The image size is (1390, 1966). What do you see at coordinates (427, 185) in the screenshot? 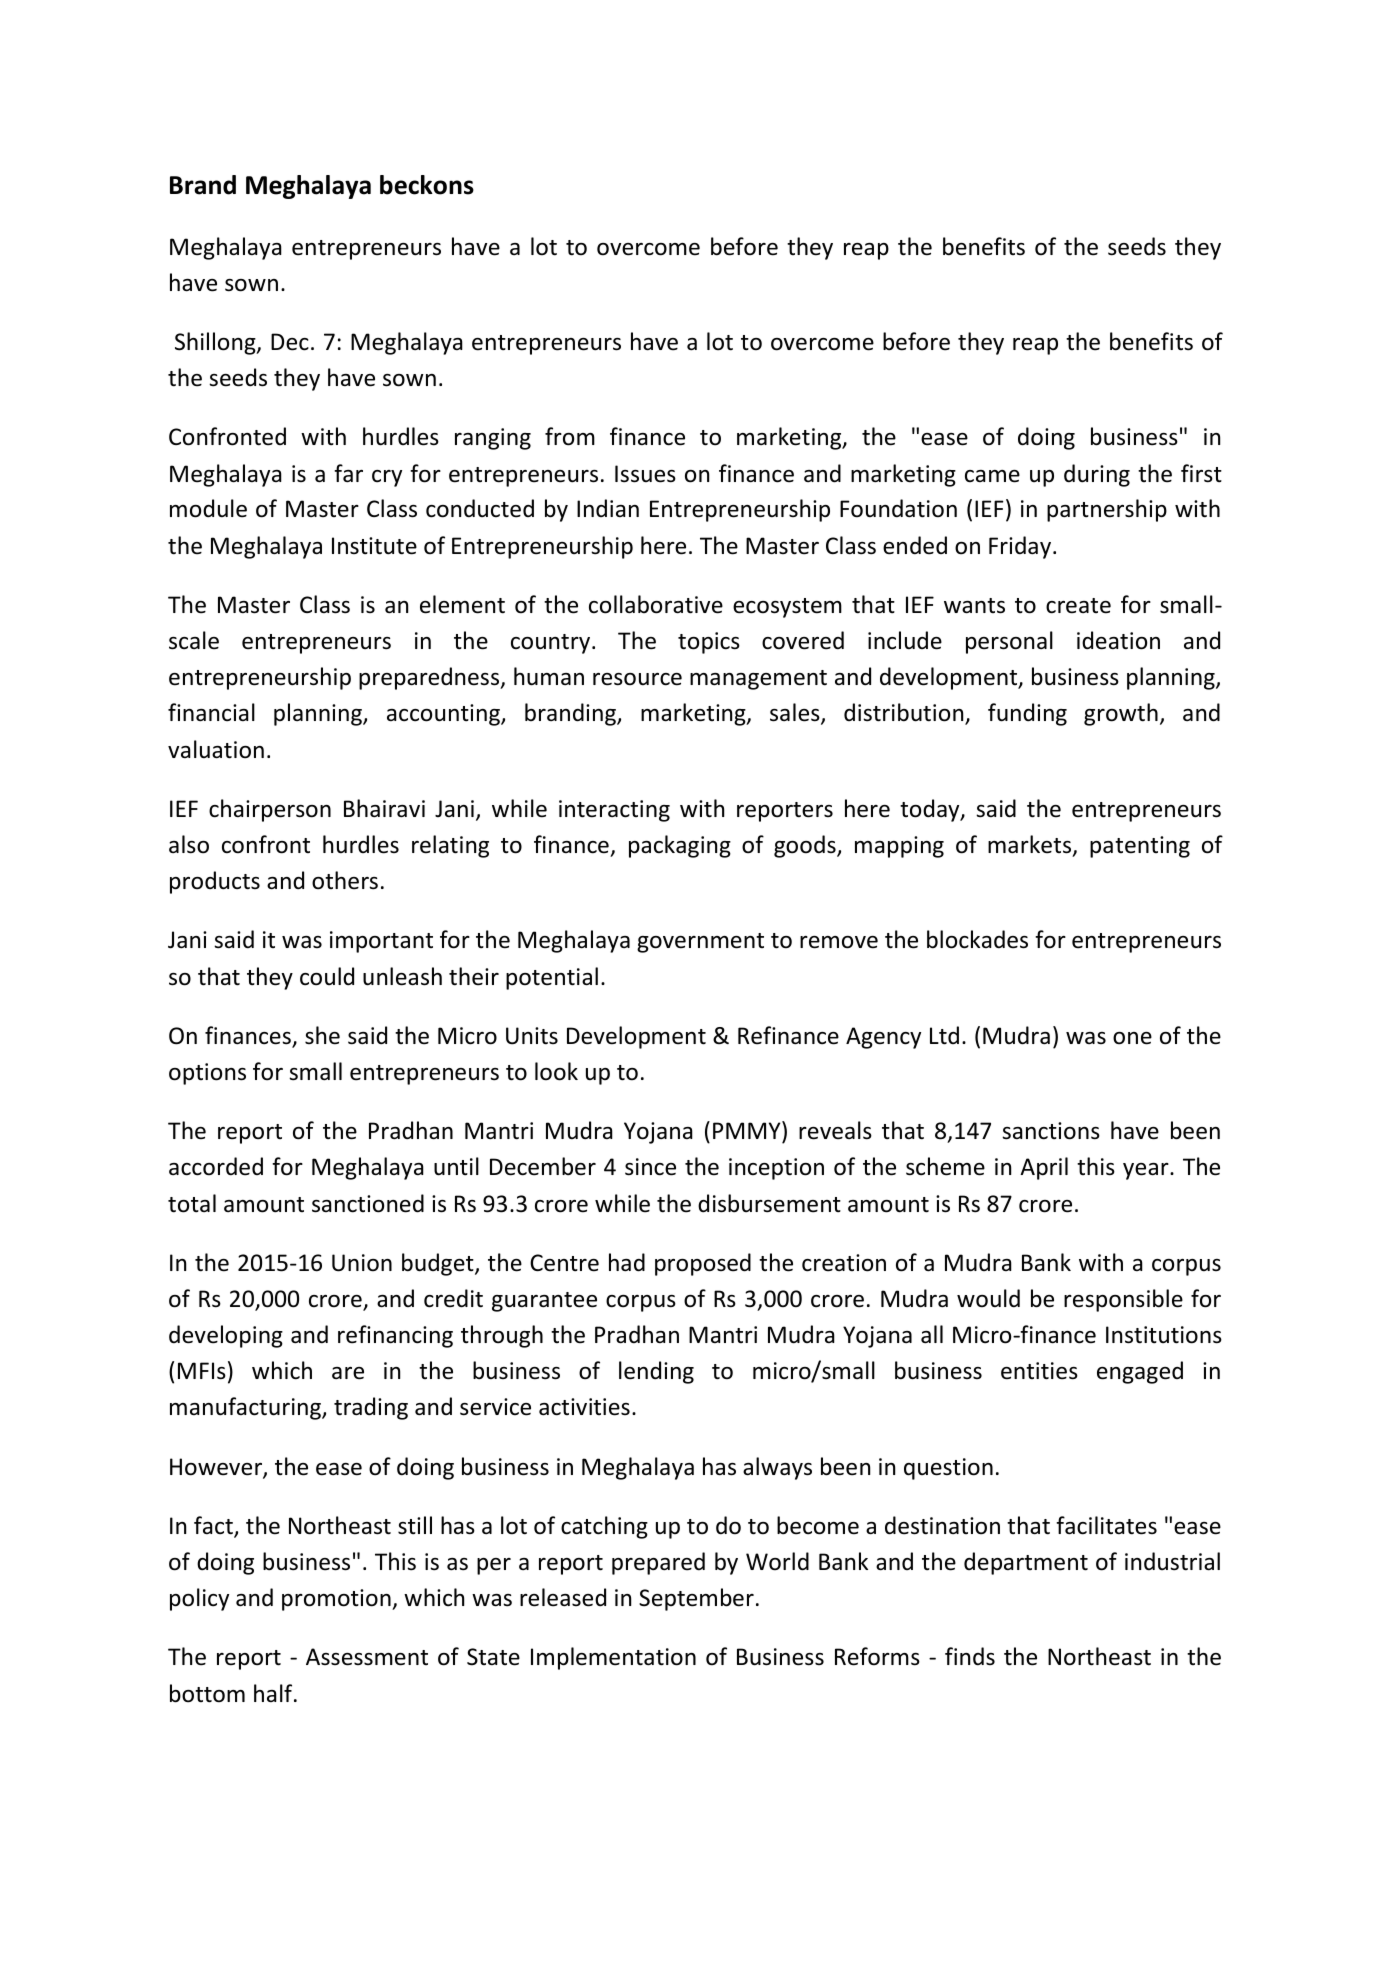
I see `beckons` at bounding box center [427, 185].
